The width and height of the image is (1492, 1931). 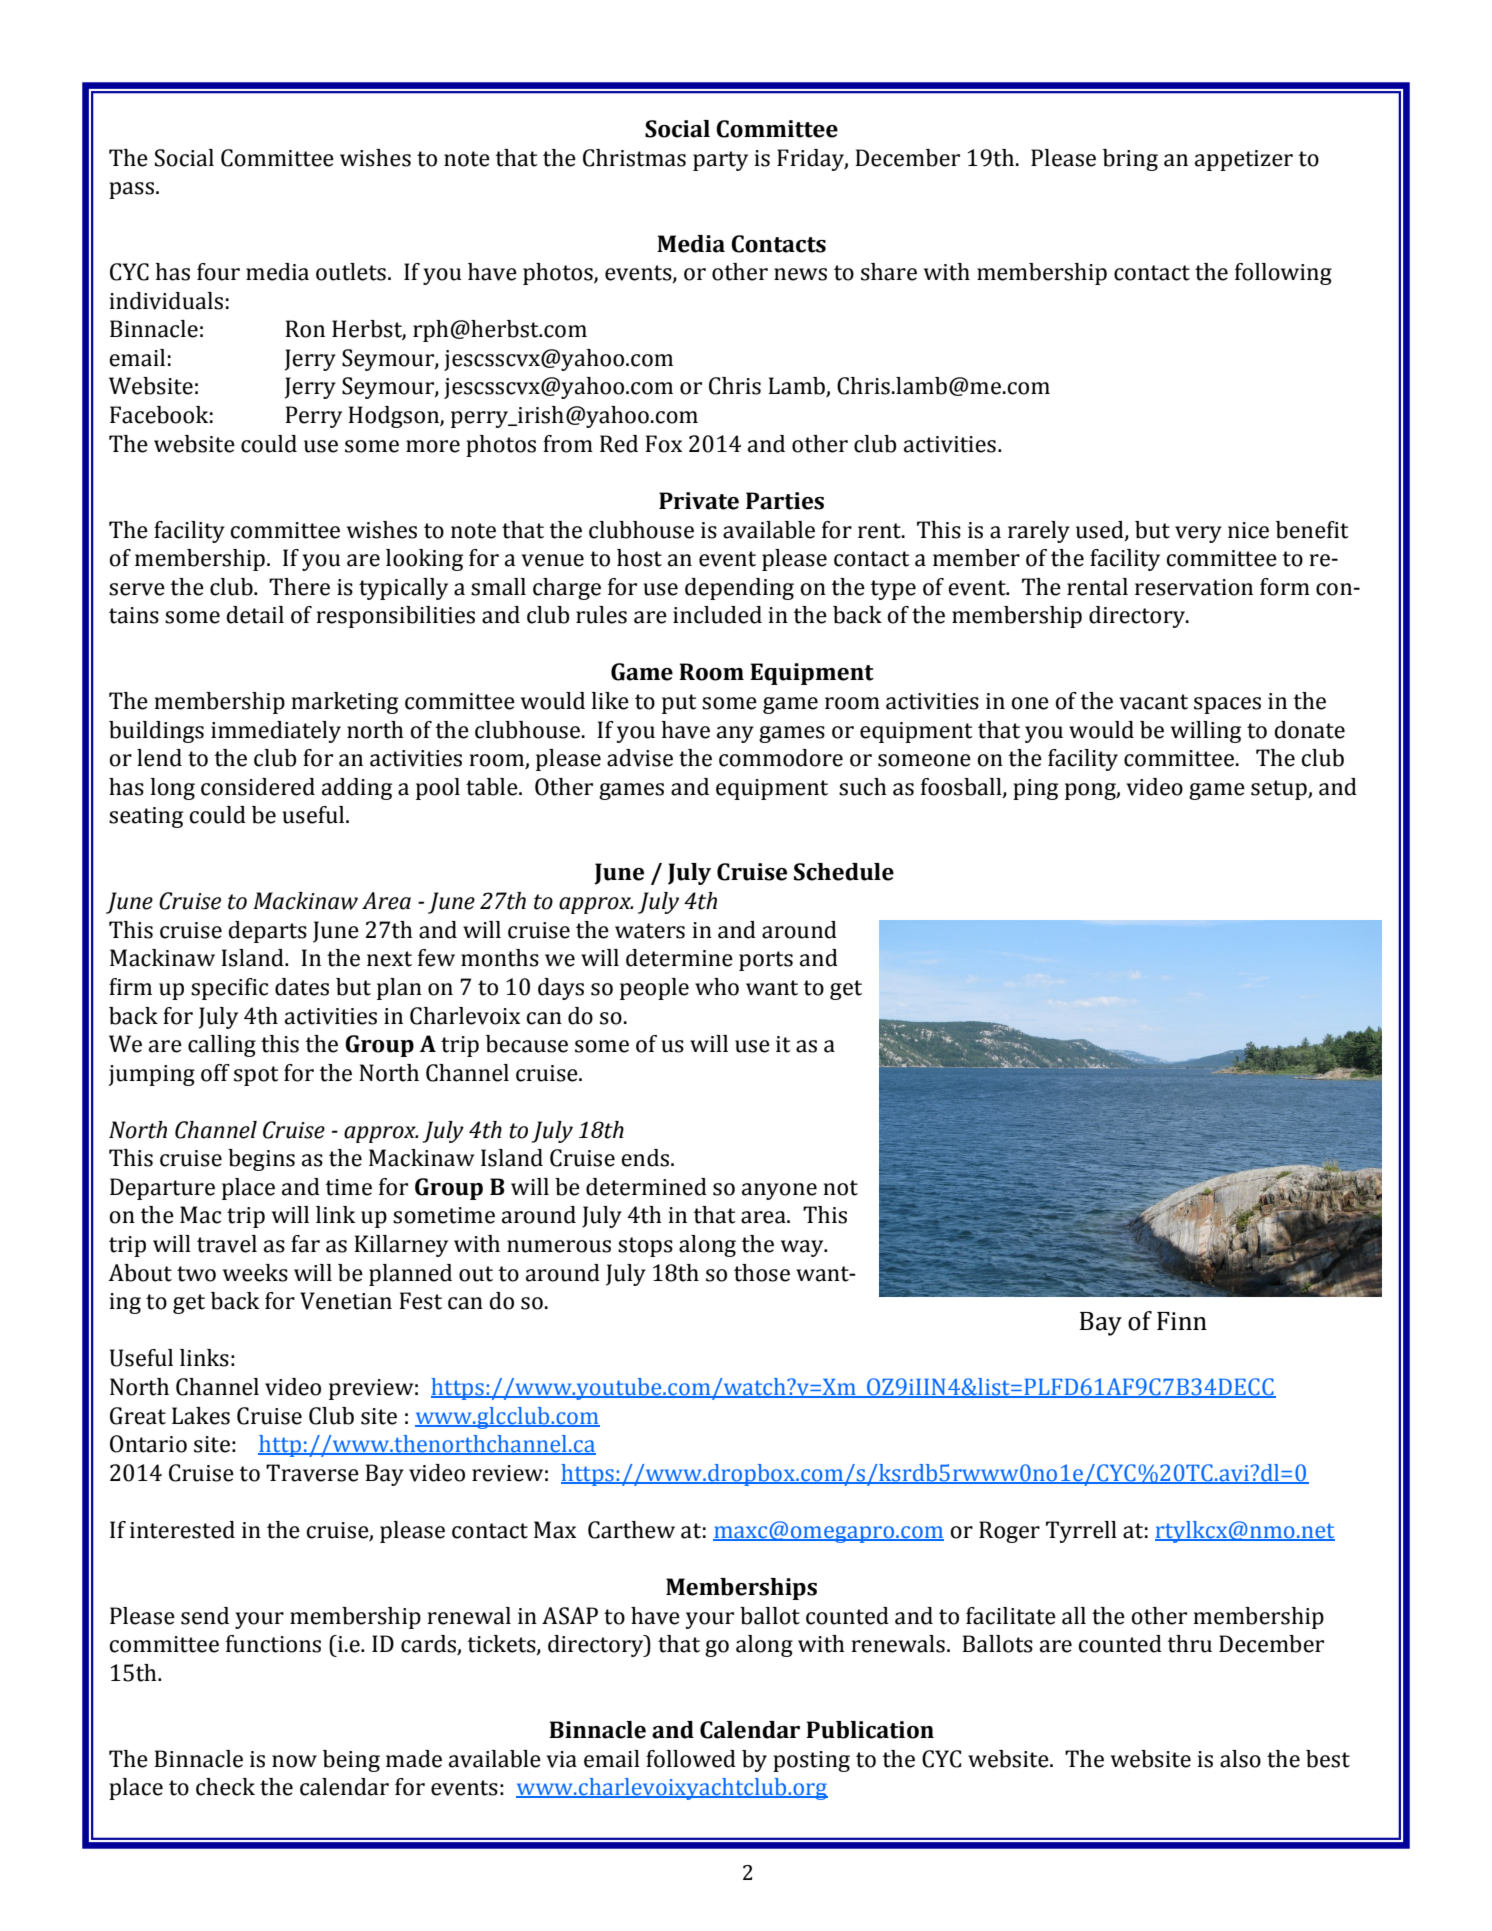 I want to click on bring, so click(x=1130, y=160).
